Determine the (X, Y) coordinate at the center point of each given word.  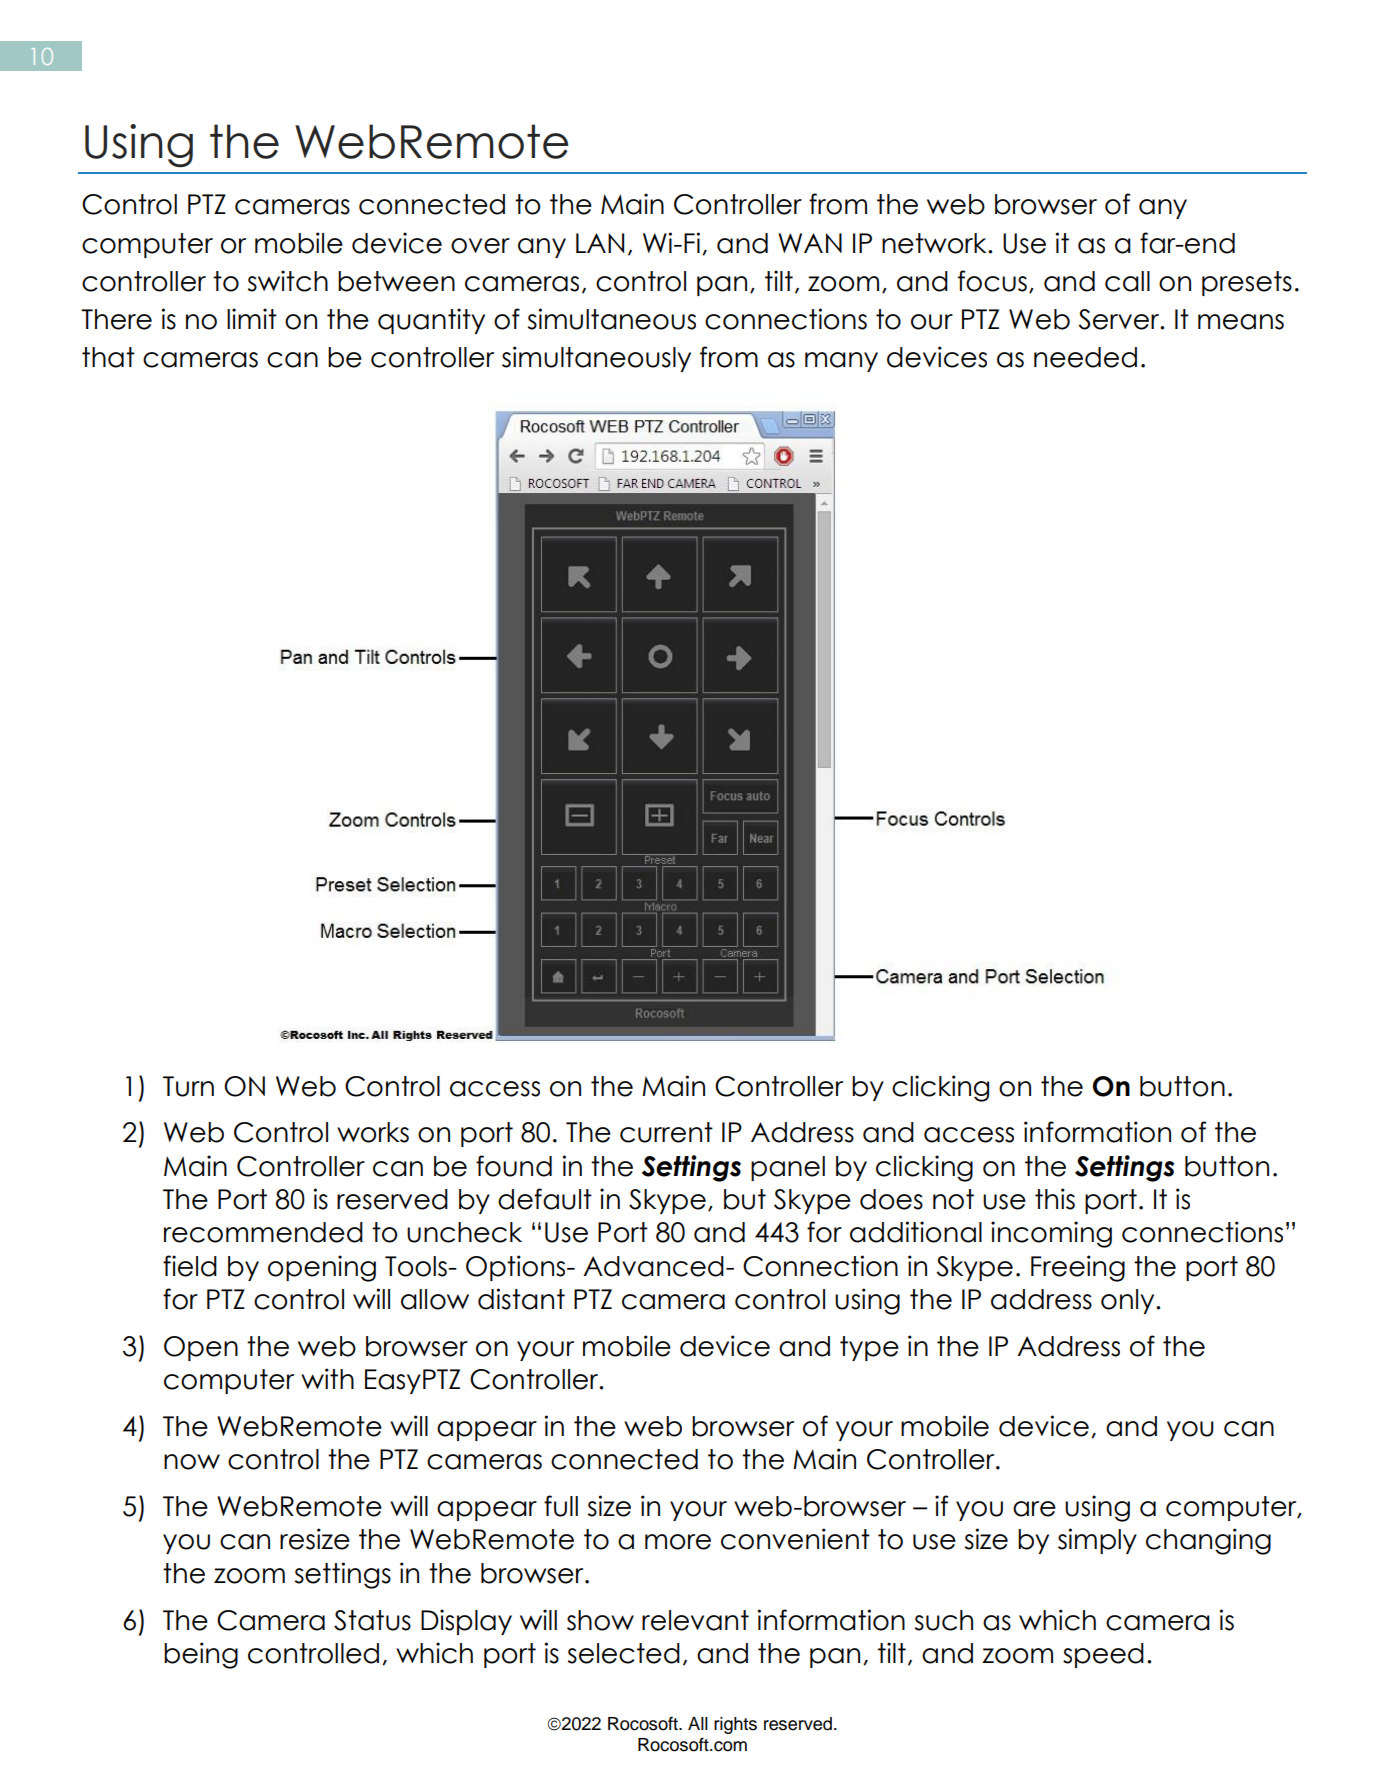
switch (288, 281)
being (201, 1655)
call (1127, 281)
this (1055, 1199)
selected (624, 1653)
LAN (600, 243)
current (666, 1132)
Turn (188, 1086)
